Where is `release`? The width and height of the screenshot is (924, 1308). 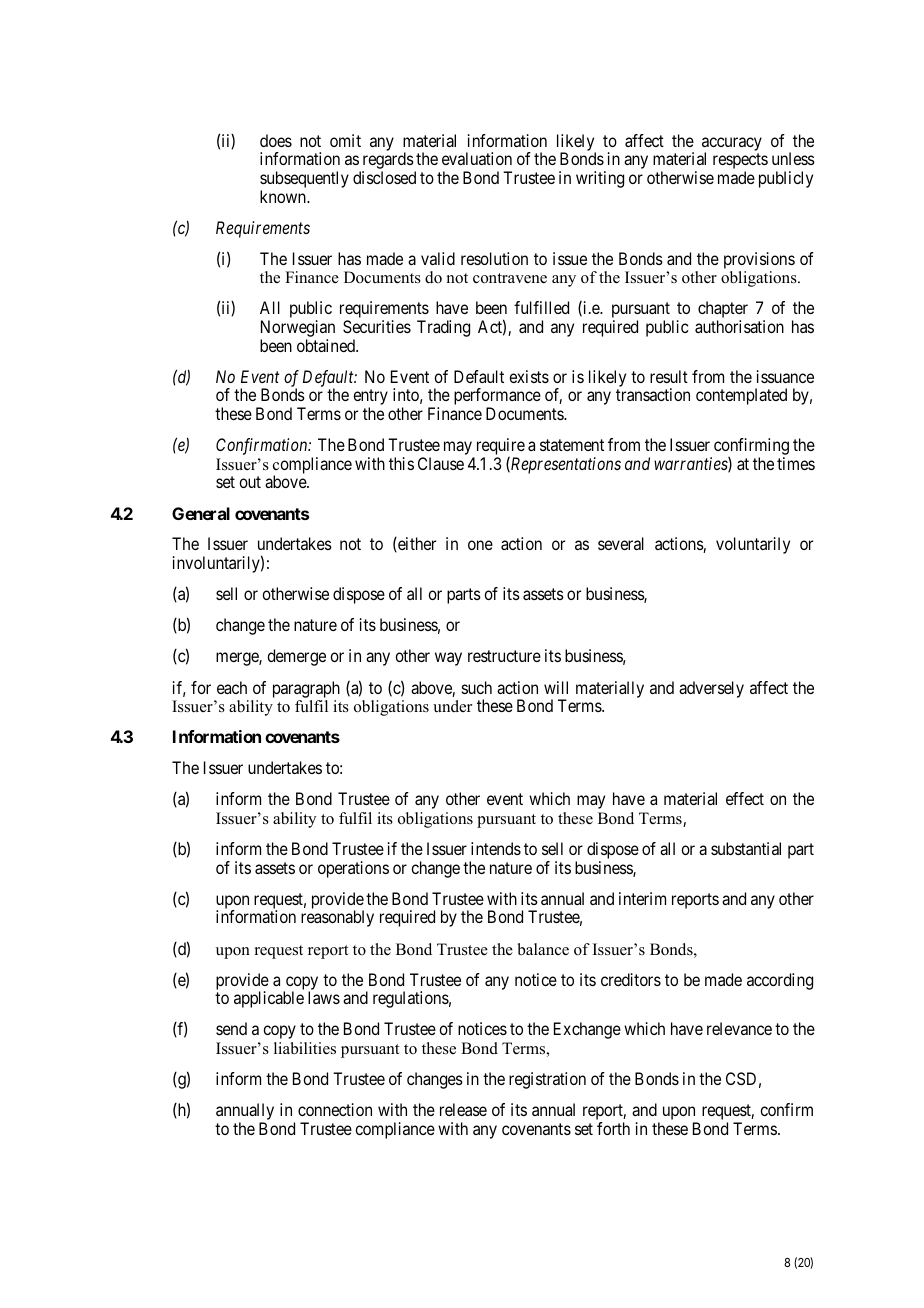
release is located at coordinates (463, 1109).
